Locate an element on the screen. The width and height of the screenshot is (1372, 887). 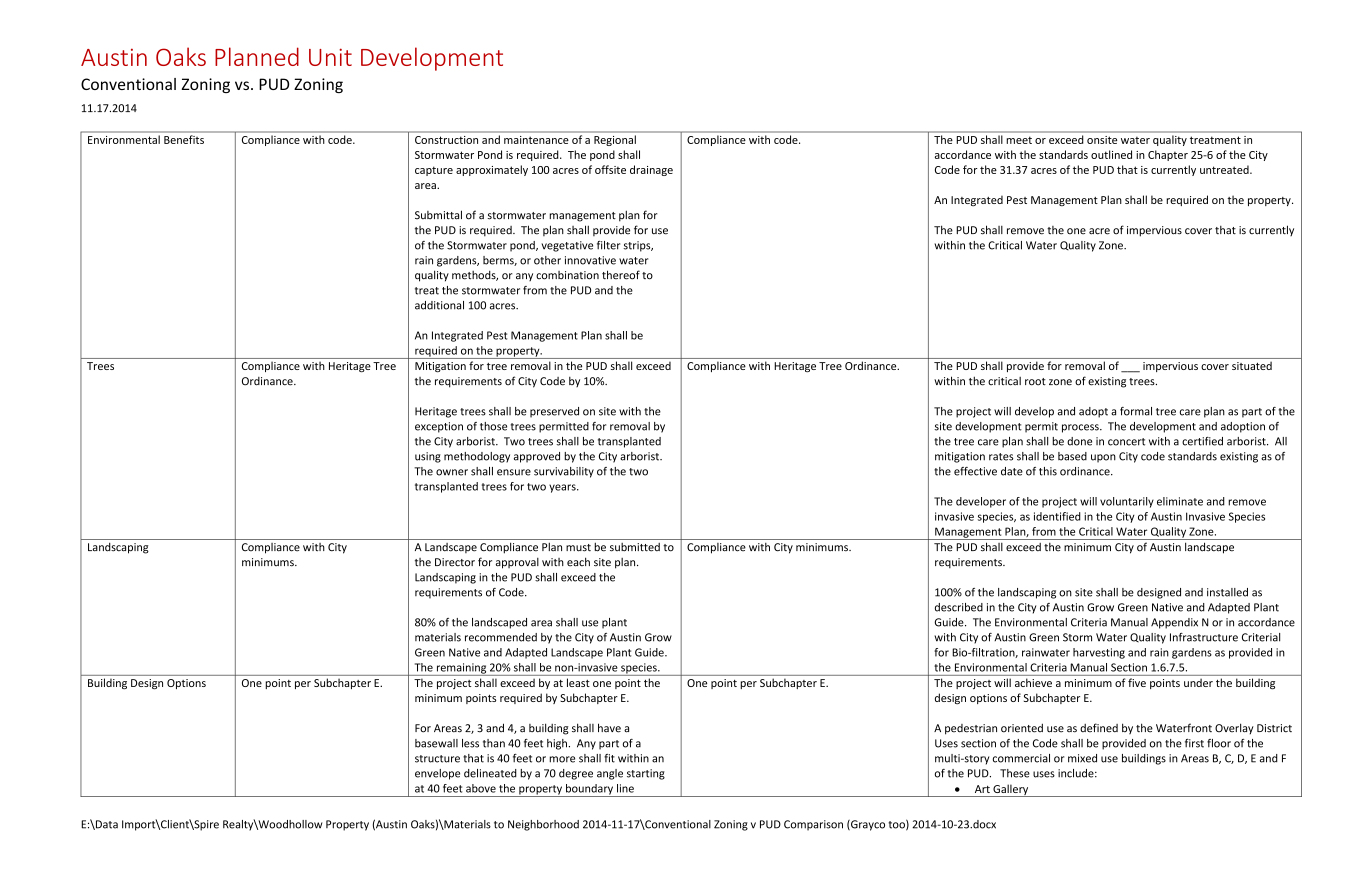
above is located at coordinates (481, 788).
